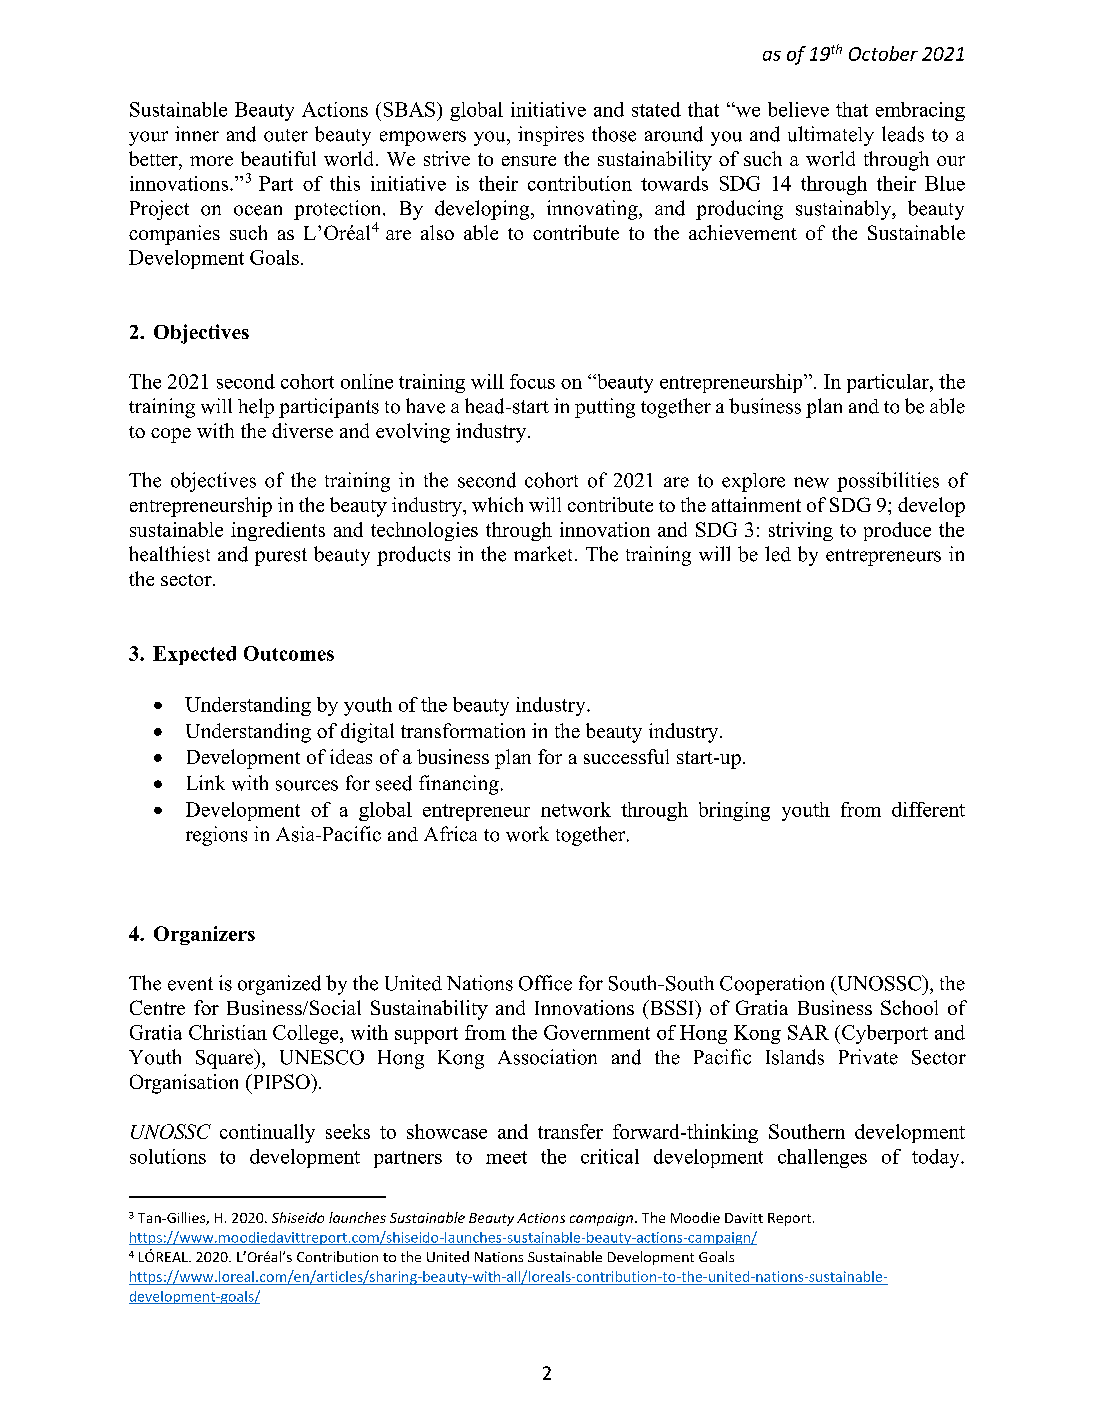 This document has width=1094, height=1416. I want to click on inspires, so click(551, 136).
